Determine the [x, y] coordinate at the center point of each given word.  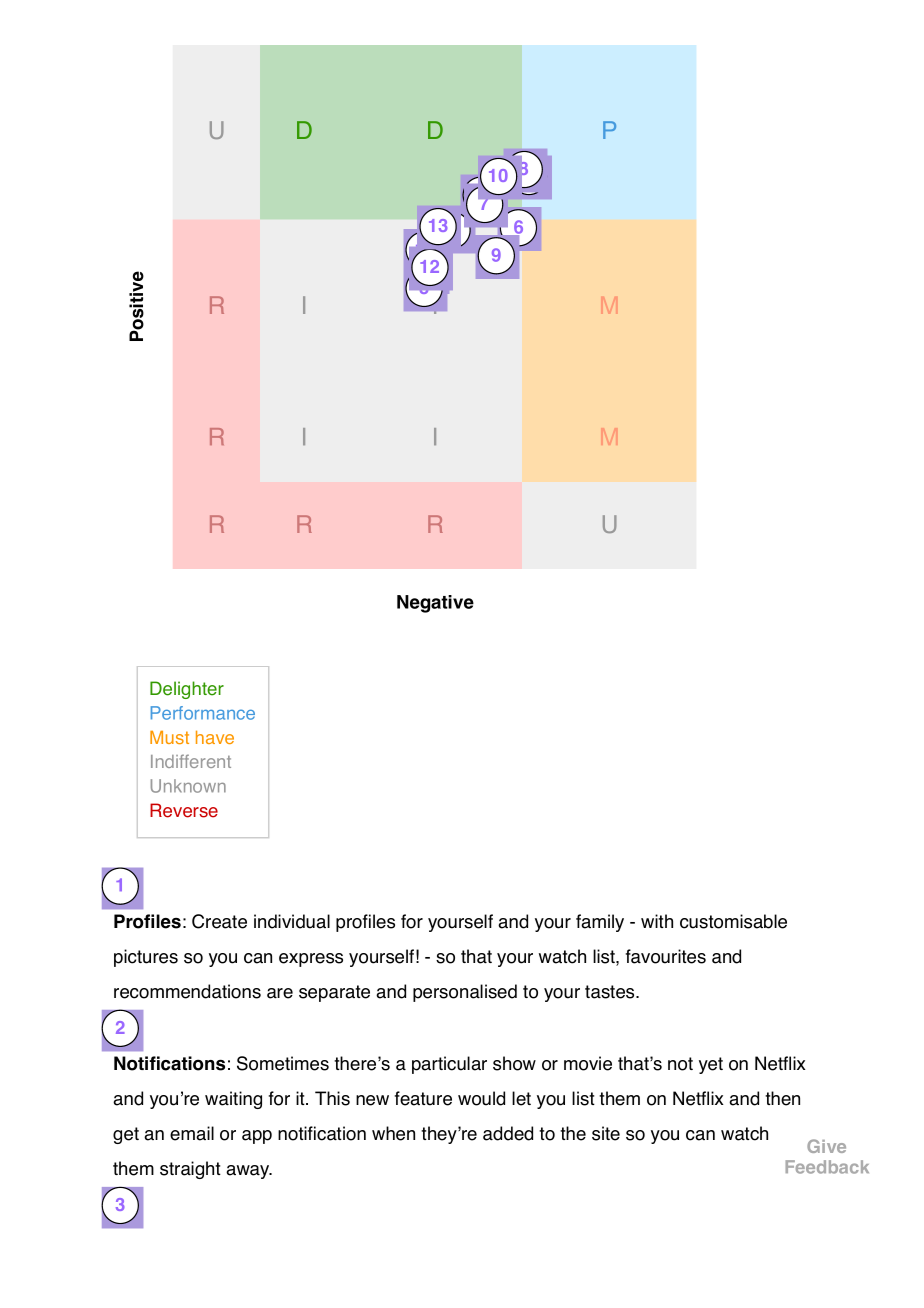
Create [219, 921]
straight [190, 1170]
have [215, 737]
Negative [435, 604]
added [508, 1133]
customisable [733, 921]
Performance [203, 713]
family [600, 923]
